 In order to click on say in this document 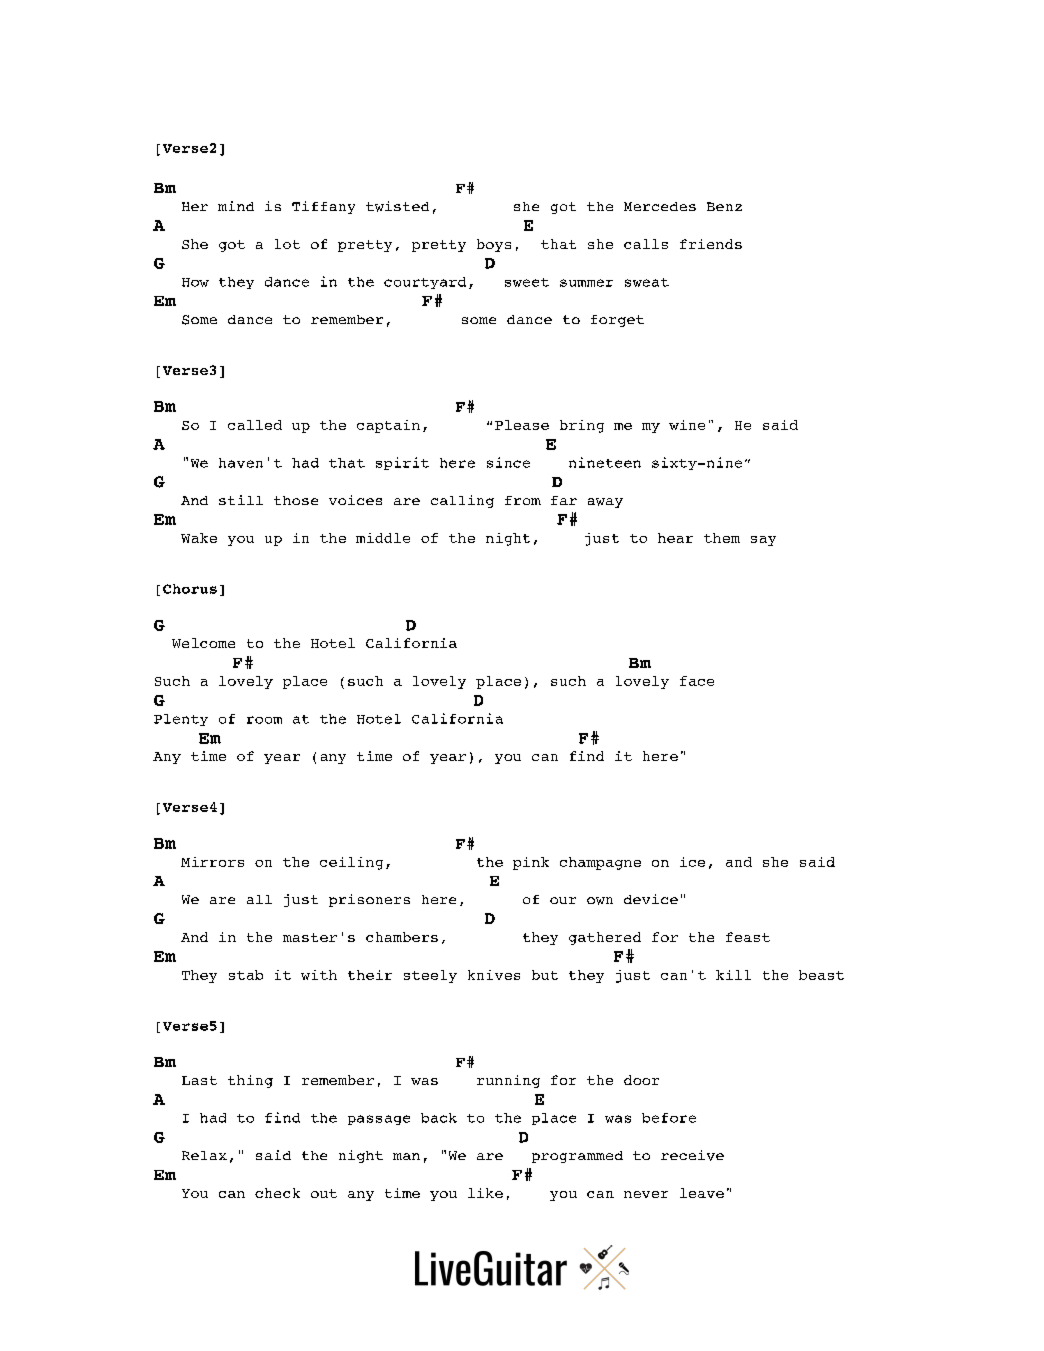, I will do `click(763, 541)`.
